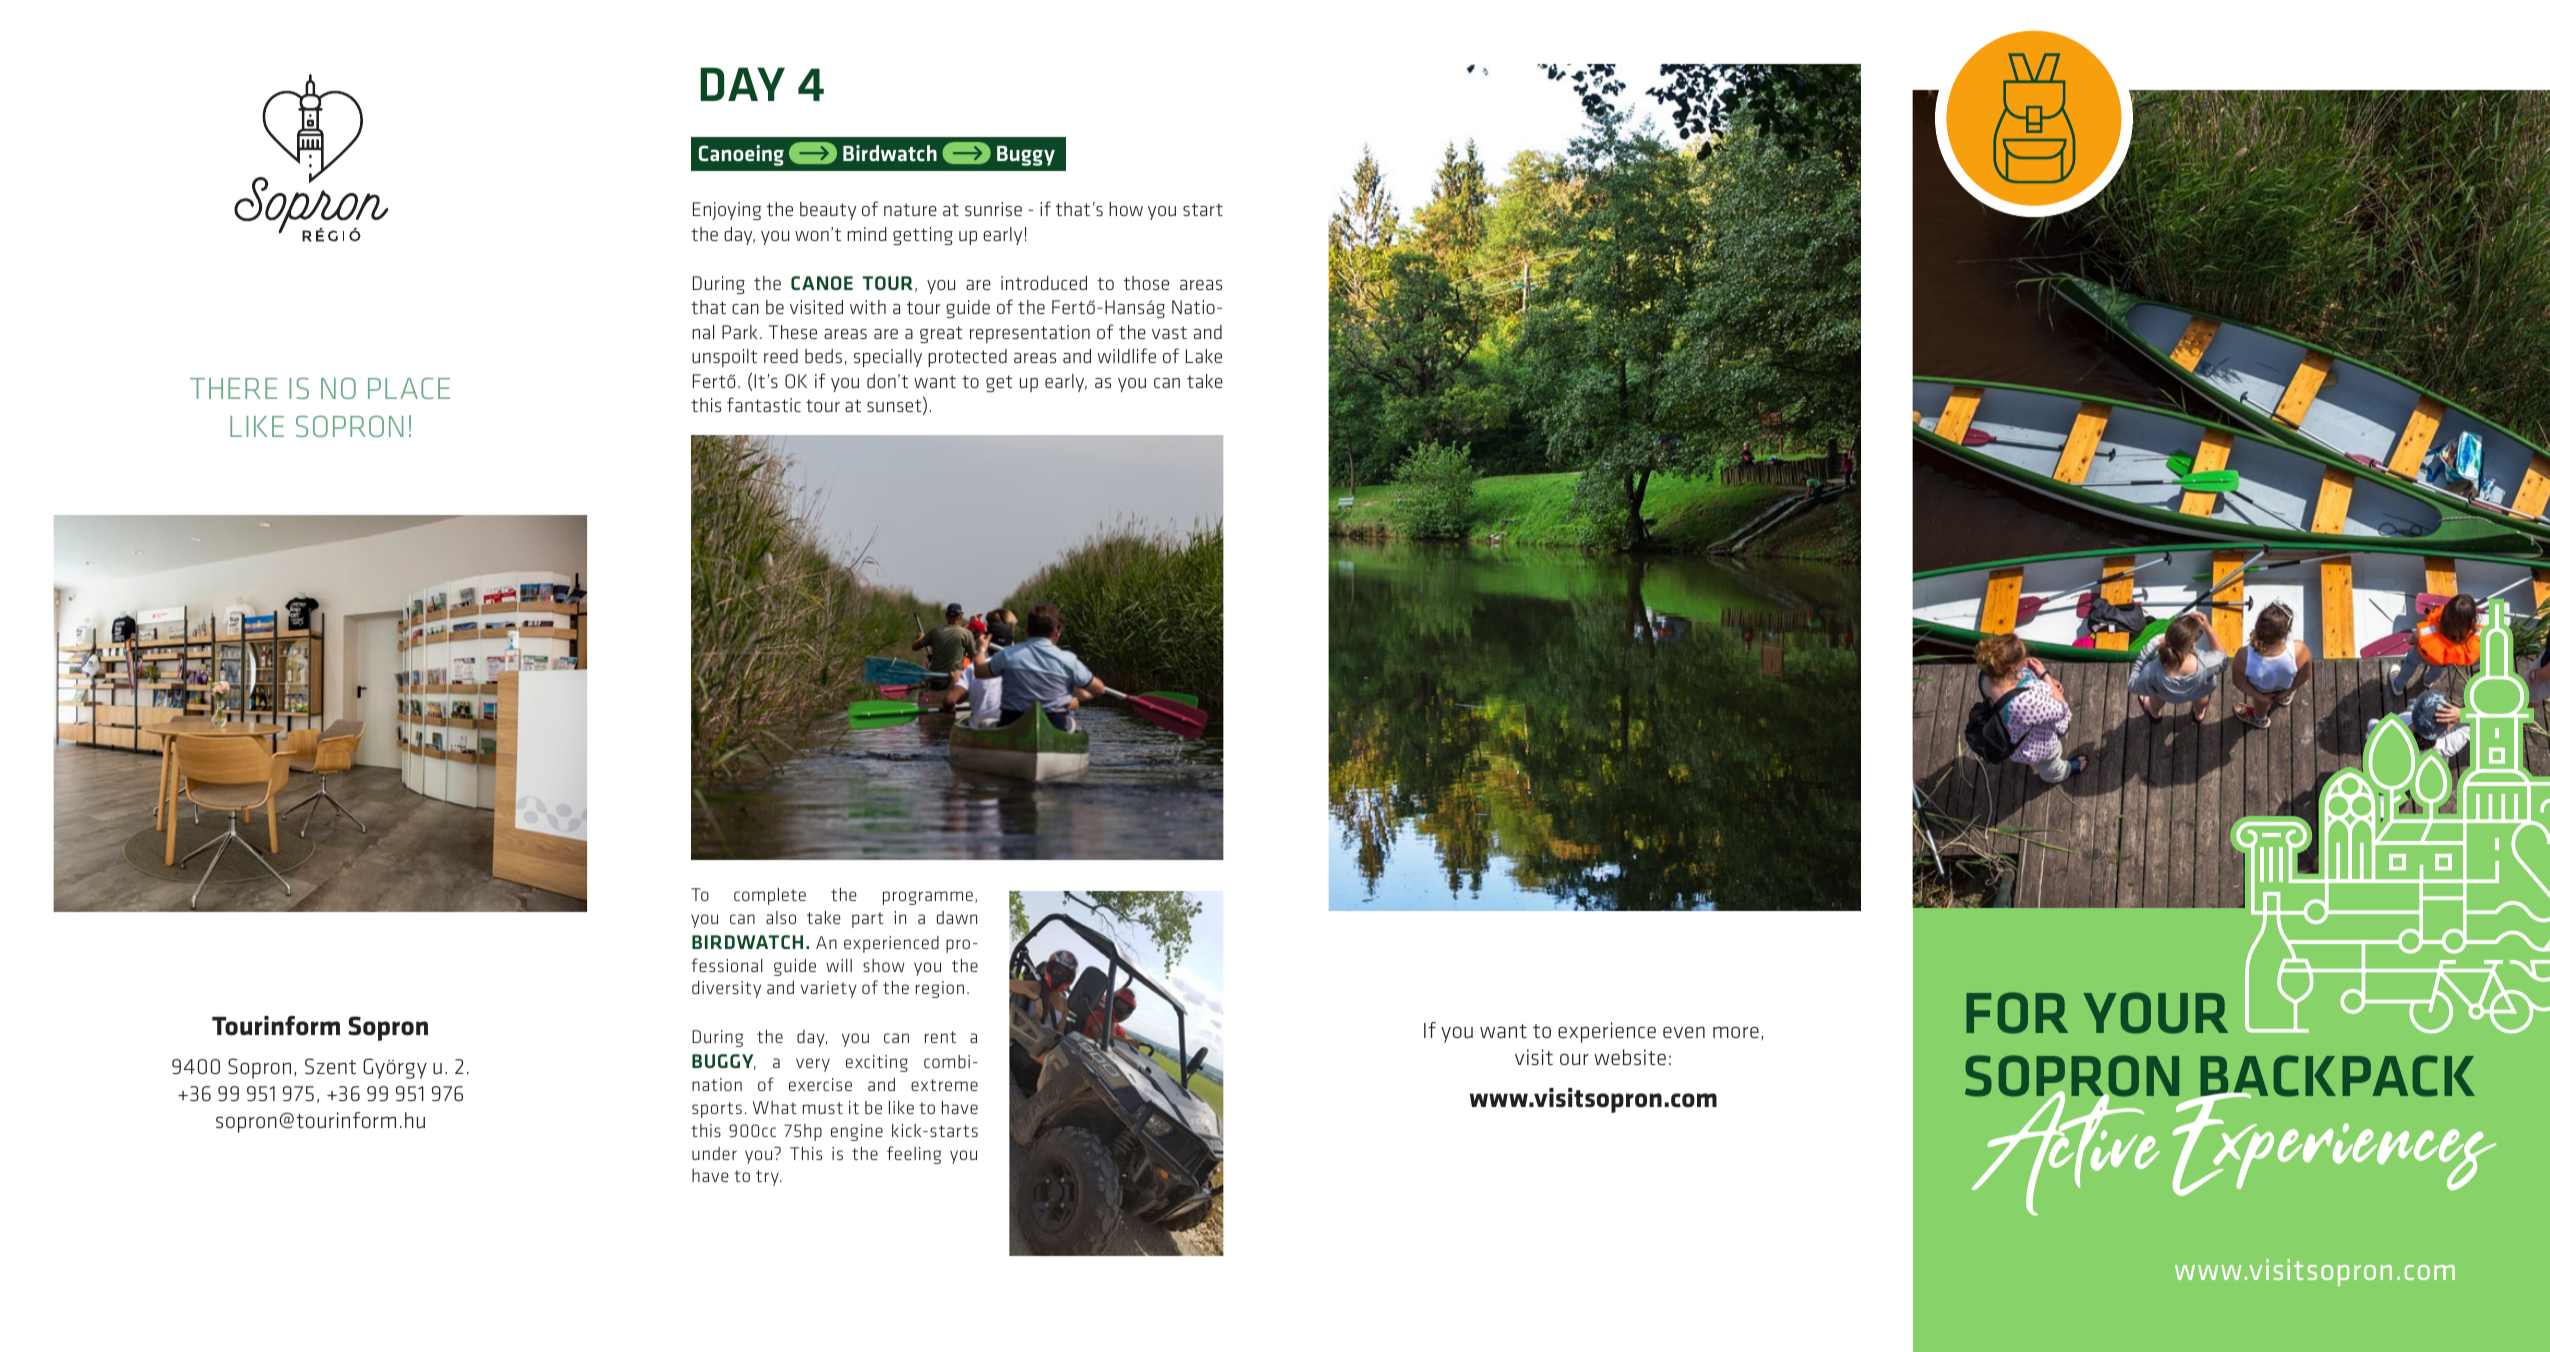  Describe the element at coordinates (928, 898) in the document. I see `programme` at that location.
